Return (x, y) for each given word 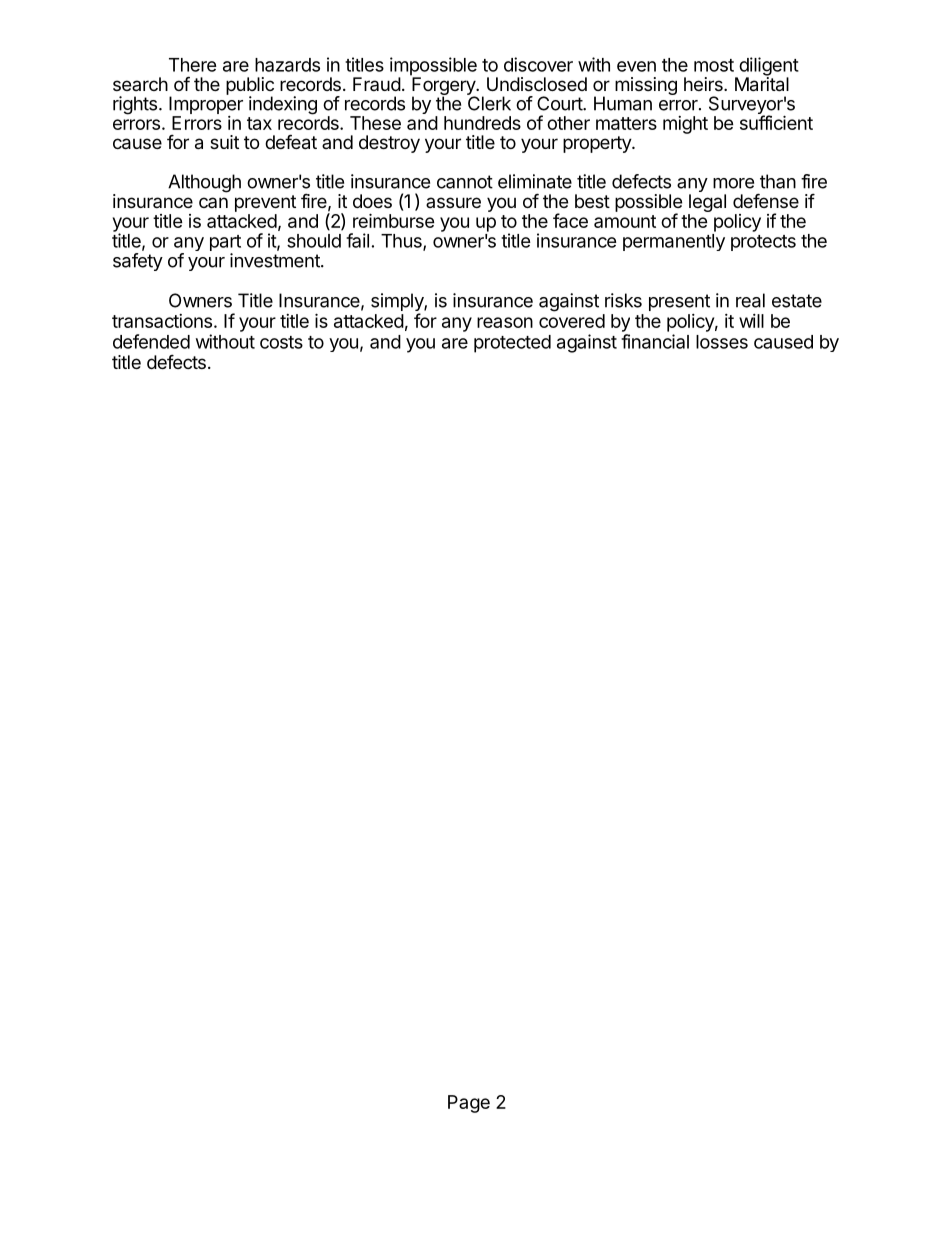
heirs (704, 84)
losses (722, 342)
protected (512, 344)
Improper (206, 105)
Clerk (489, 102)
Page (469, 1104)
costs (281, 342)
